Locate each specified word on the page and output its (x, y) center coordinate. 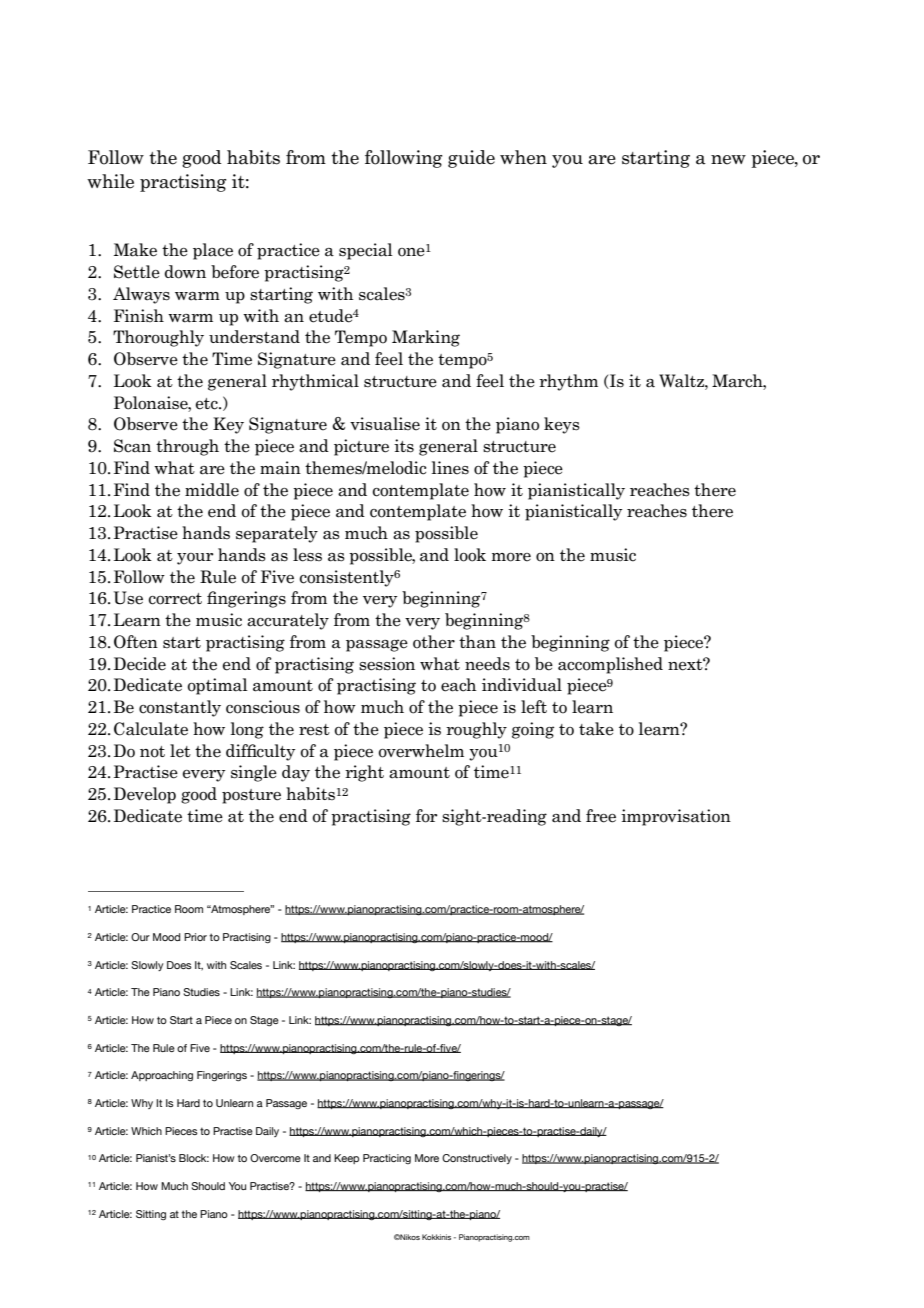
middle (212, 490)
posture (251, 796)
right (364, 773)
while (110, 181)
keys (562, 425)
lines (450, 468)
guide (471, 159)
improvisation (676, 817)
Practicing (387, 1159)
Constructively (477, 1159)
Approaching (162, 1076)
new (728, 160)
